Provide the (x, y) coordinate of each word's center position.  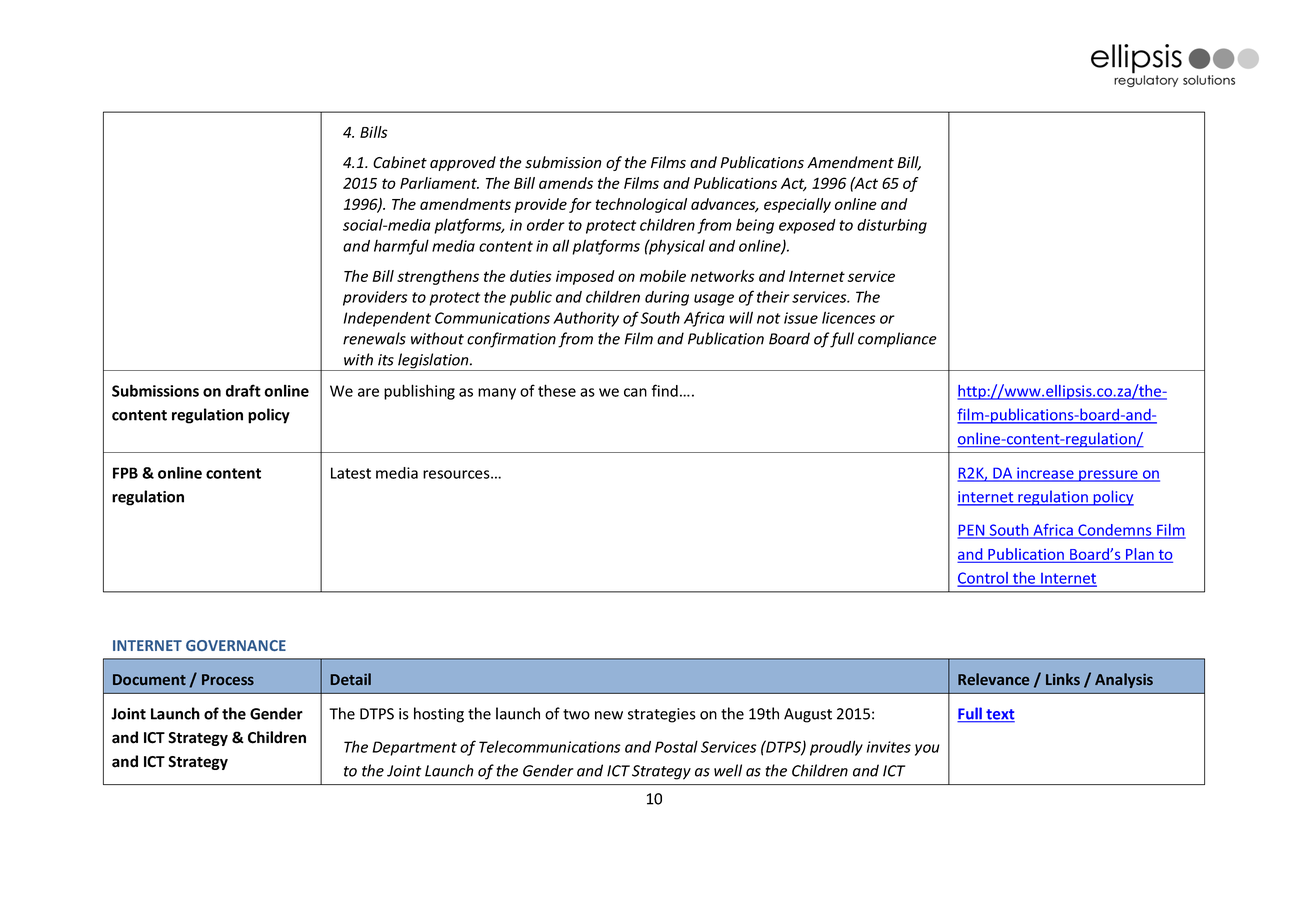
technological (641, 205)
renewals (374, 338)
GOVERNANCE (236, 645)
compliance (897, 340)
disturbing (892, 226)
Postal (676, 746)
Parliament (439, 183)
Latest (351, 473)
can (635, 392)
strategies (662, 715)
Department (415, 748)
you (927, 750)
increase (1045, 474)
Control (984, 579)
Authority (586, 319)
